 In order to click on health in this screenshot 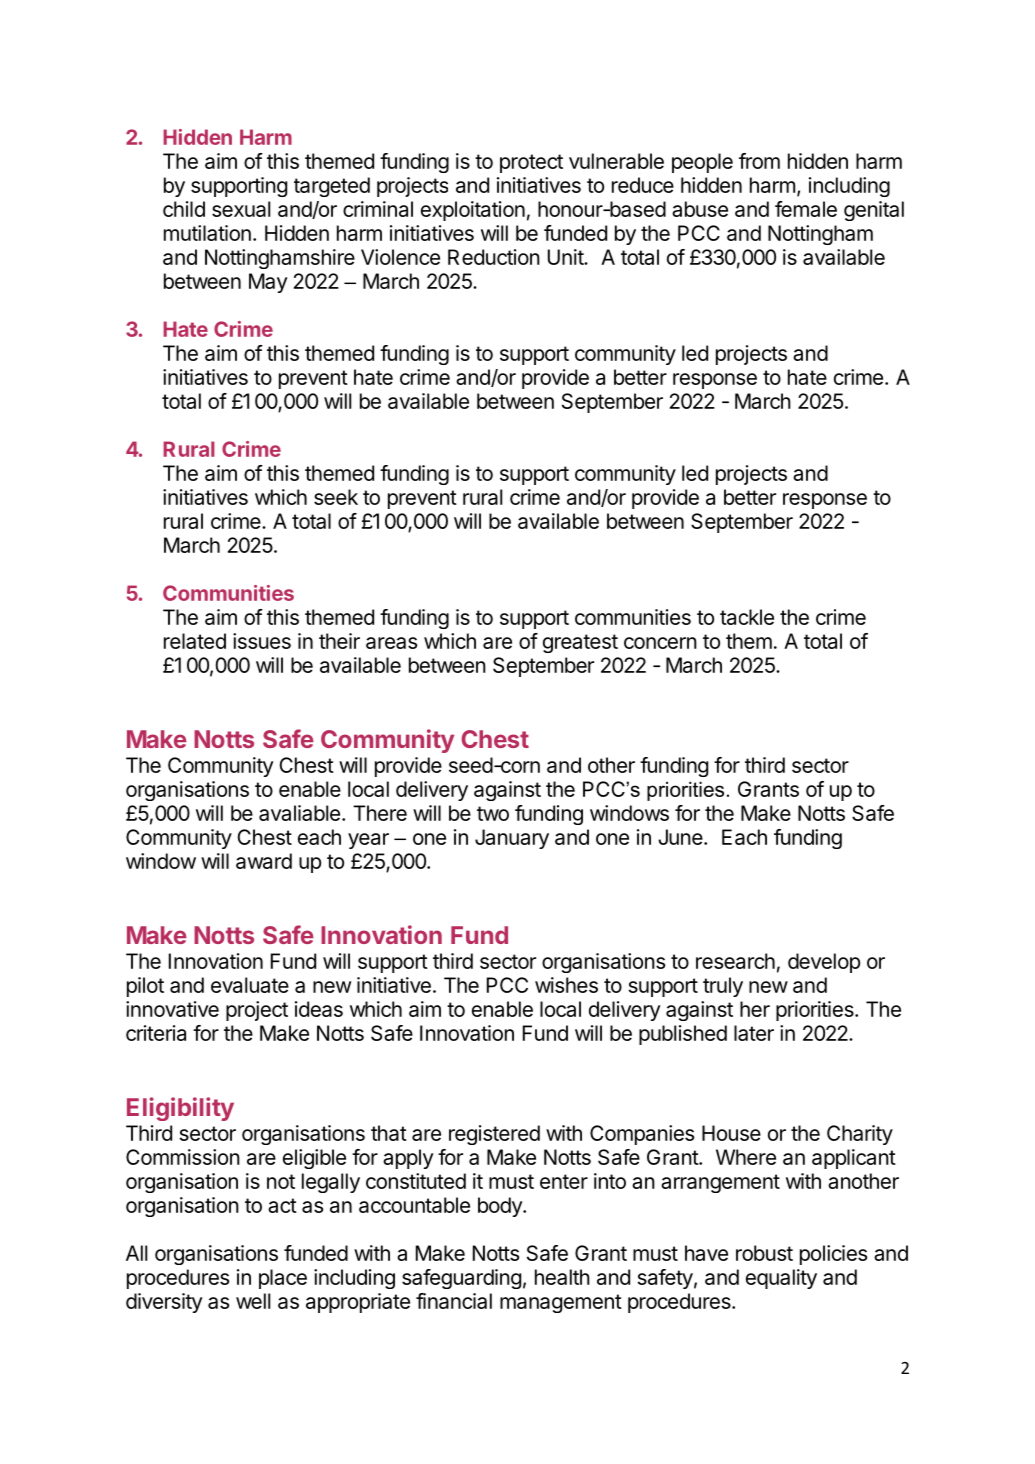, I will do `click(562, 1277)`.
